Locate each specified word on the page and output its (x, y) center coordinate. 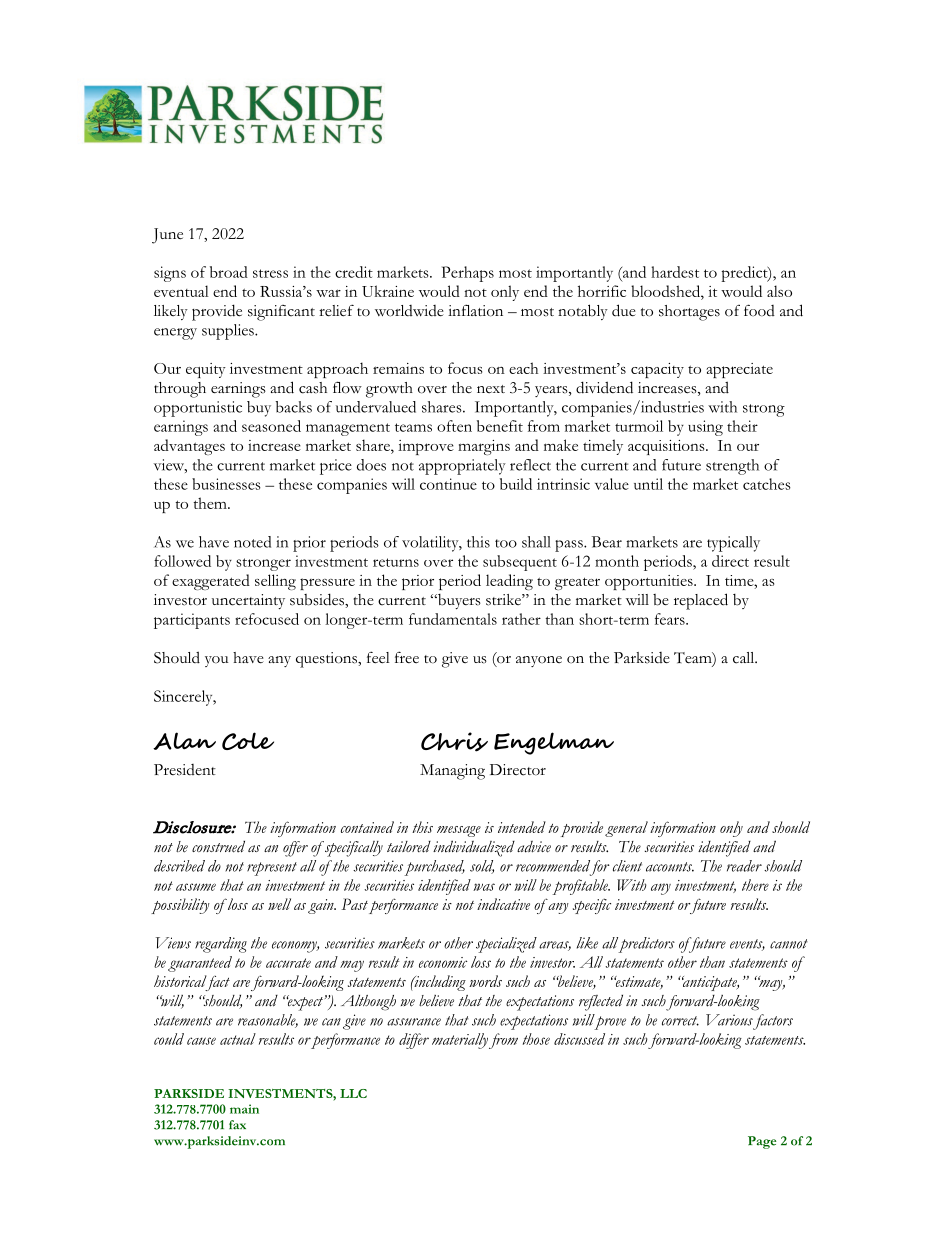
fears (671, 619)
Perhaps (468, 274)
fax (237, 1125)
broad (229, 272)
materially (460, 1041)
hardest (675, 272)
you (216, 661)
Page (762, 1142)
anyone (539, 661)
